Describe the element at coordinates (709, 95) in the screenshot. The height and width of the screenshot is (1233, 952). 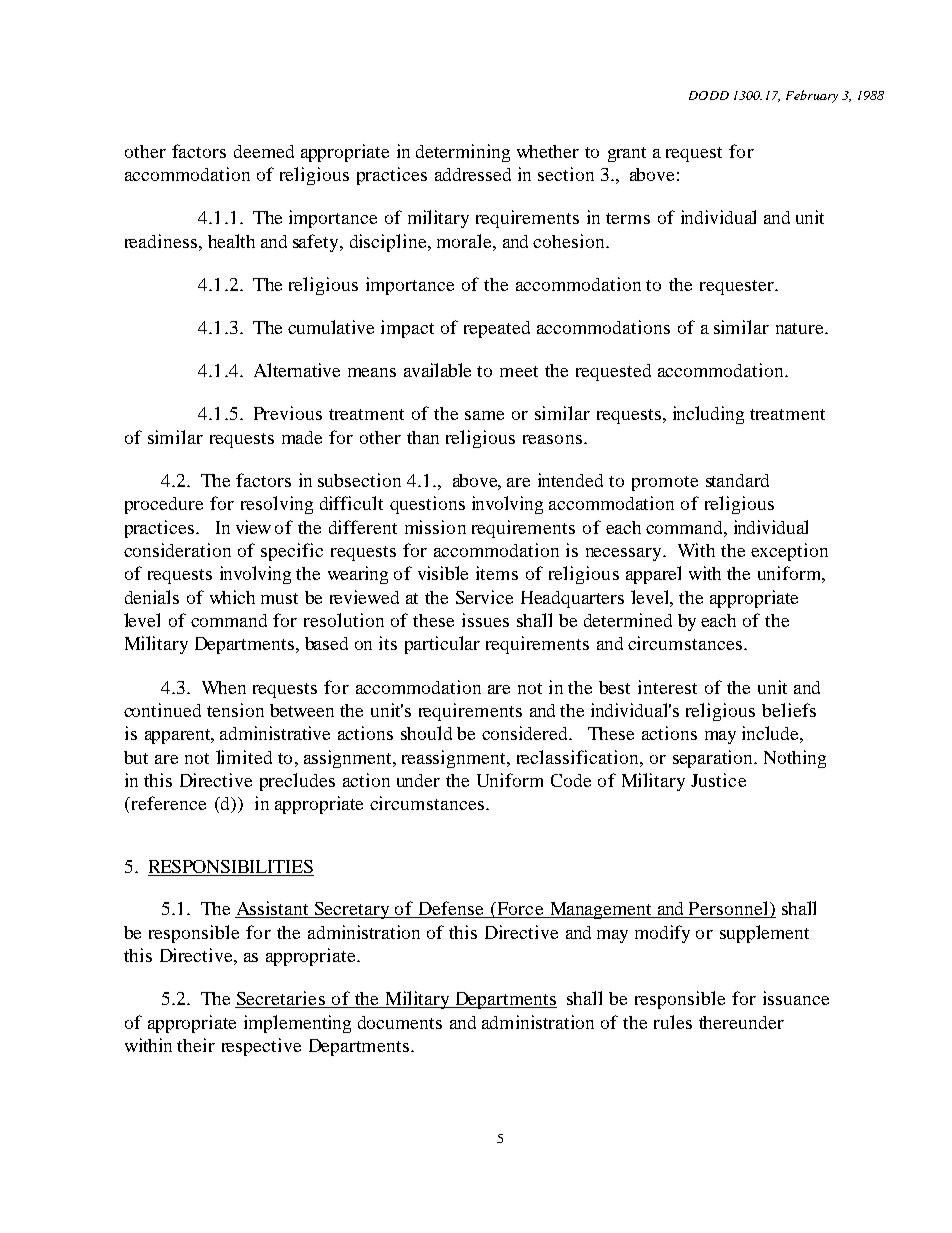
I see `DODD` at that location.
